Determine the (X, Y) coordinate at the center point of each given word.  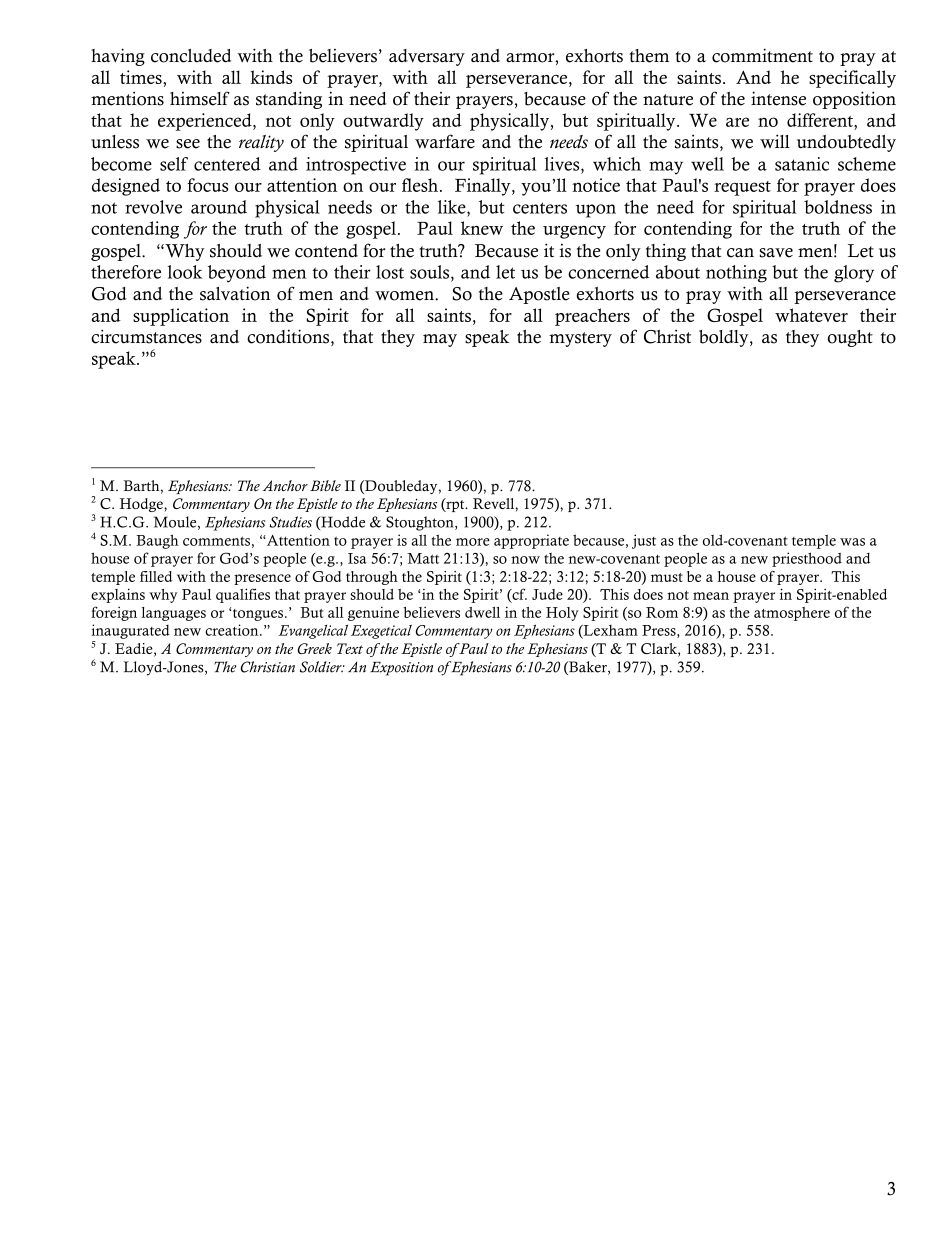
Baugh (157, 541)
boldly (725, 338)
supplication (181, 317)
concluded (191, 56)
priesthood (807, 559)
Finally (484, 187)
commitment (762, 55)
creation (233, 630)
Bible (325, 485)
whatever (811, 315)
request (742, 188)
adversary (427, 57)
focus (207, 185)
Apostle (539, 295)
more (473, 542)
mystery (580, 339)
